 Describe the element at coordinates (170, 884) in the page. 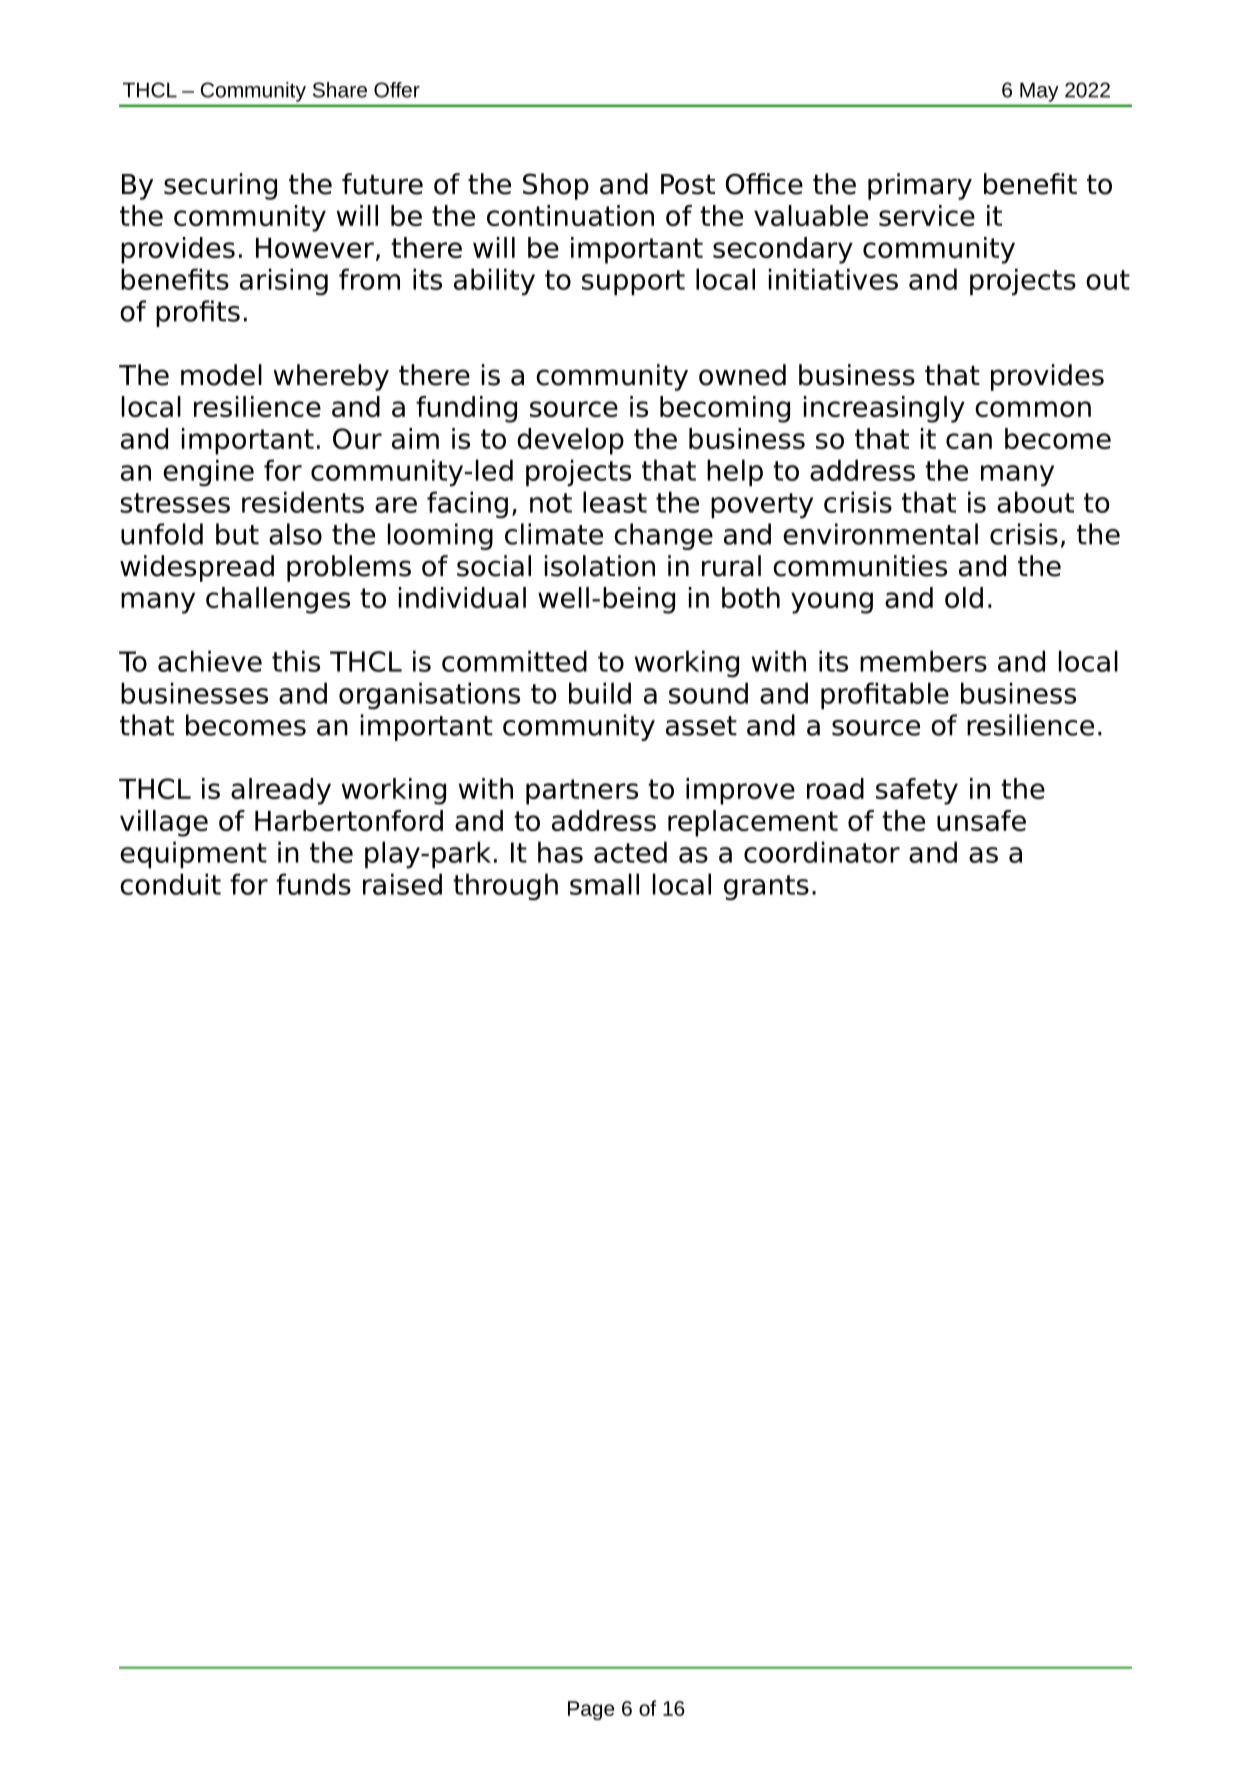

I see `conduit` at that location.
